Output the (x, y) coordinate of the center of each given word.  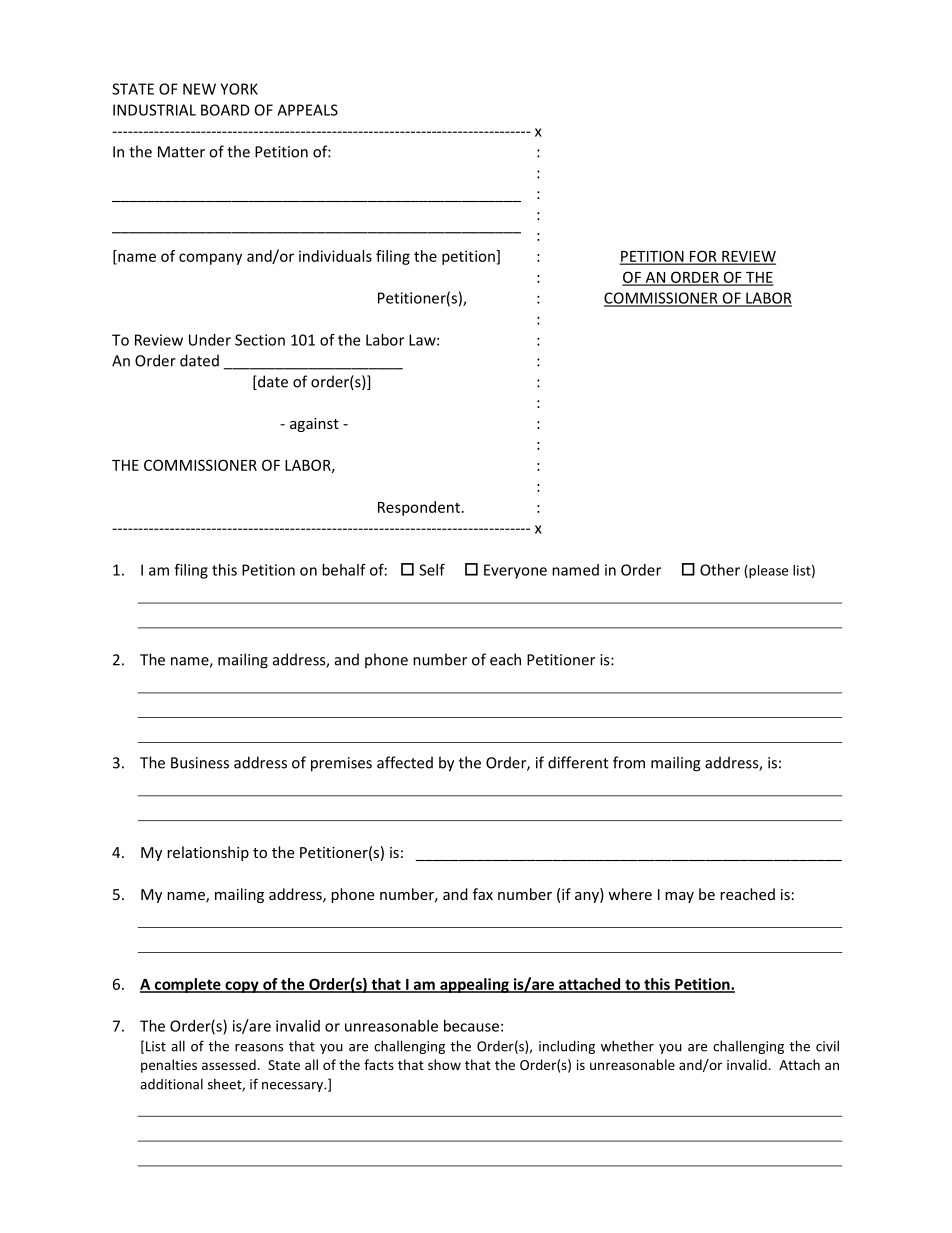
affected (405, 762)
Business (200, 763)
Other (720, 570)
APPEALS (307, 110)
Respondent (419, 508)
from (629, 762)
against (314, 425)
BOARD (225, 110)
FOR (703, 257)
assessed (229, 1064)
